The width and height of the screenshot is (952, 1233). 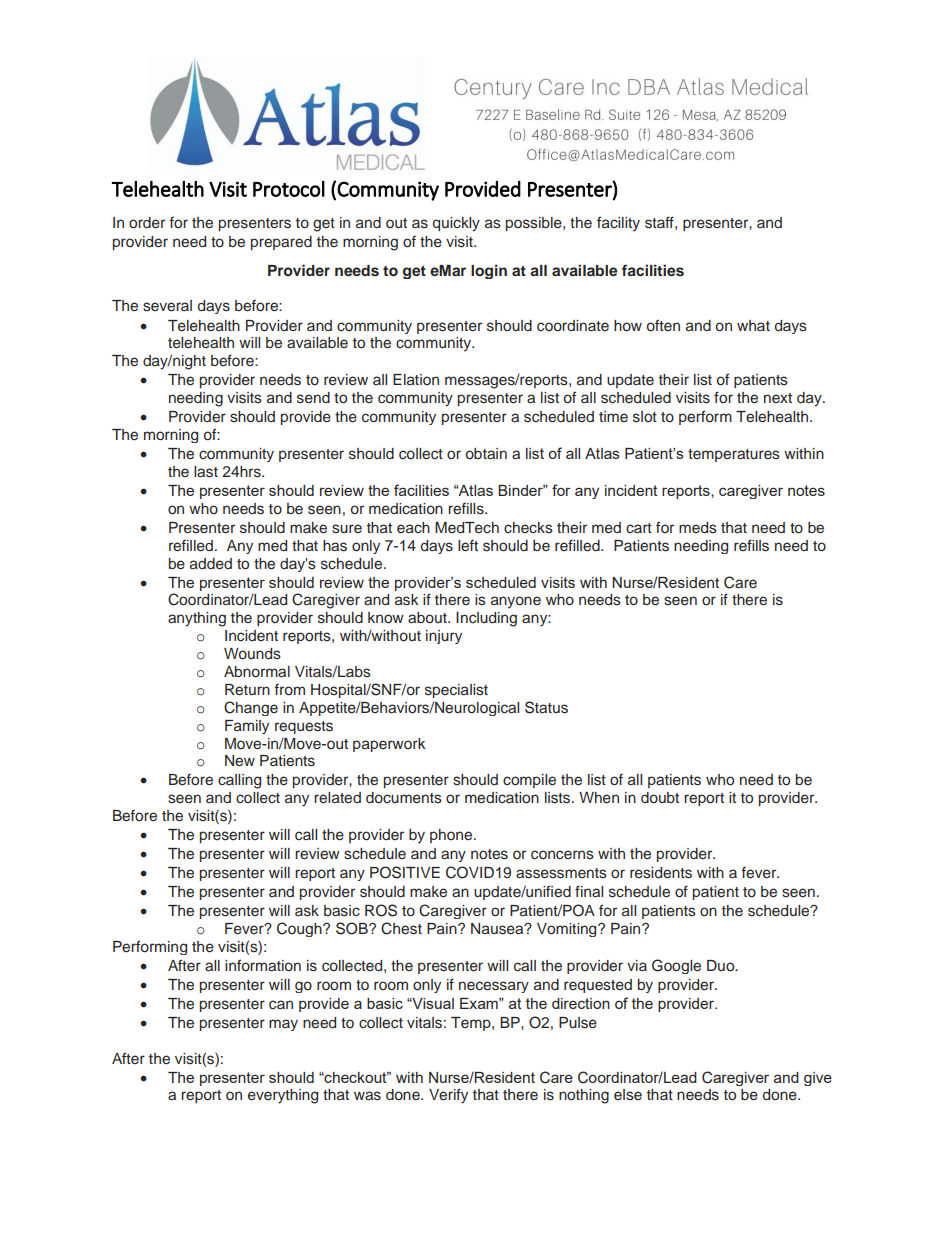 What do you see at coordinates (252, 654) in the screenshot?
I see `Wounds` at bounding box center [252, 654].
